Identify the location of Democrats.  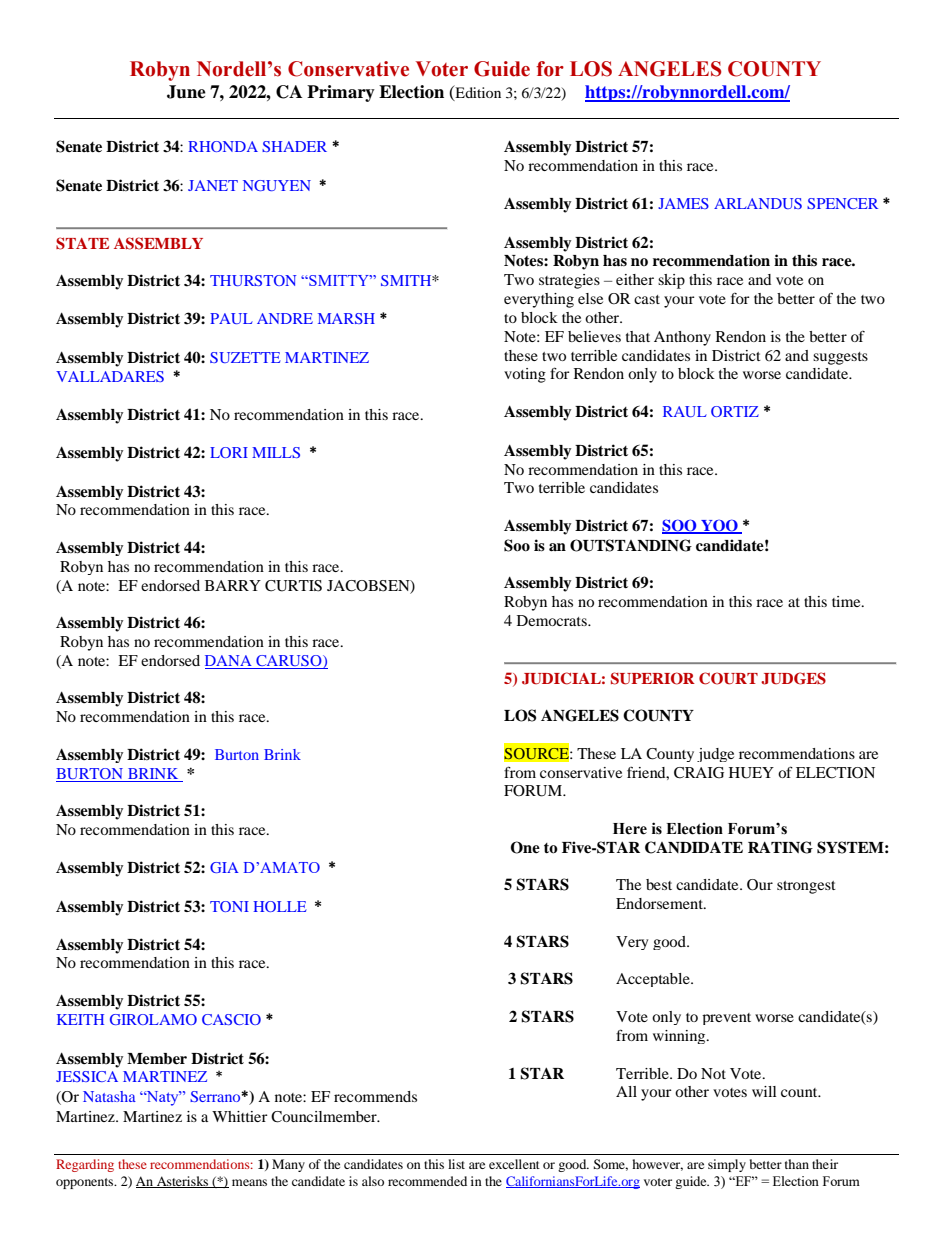
(553, 620).
